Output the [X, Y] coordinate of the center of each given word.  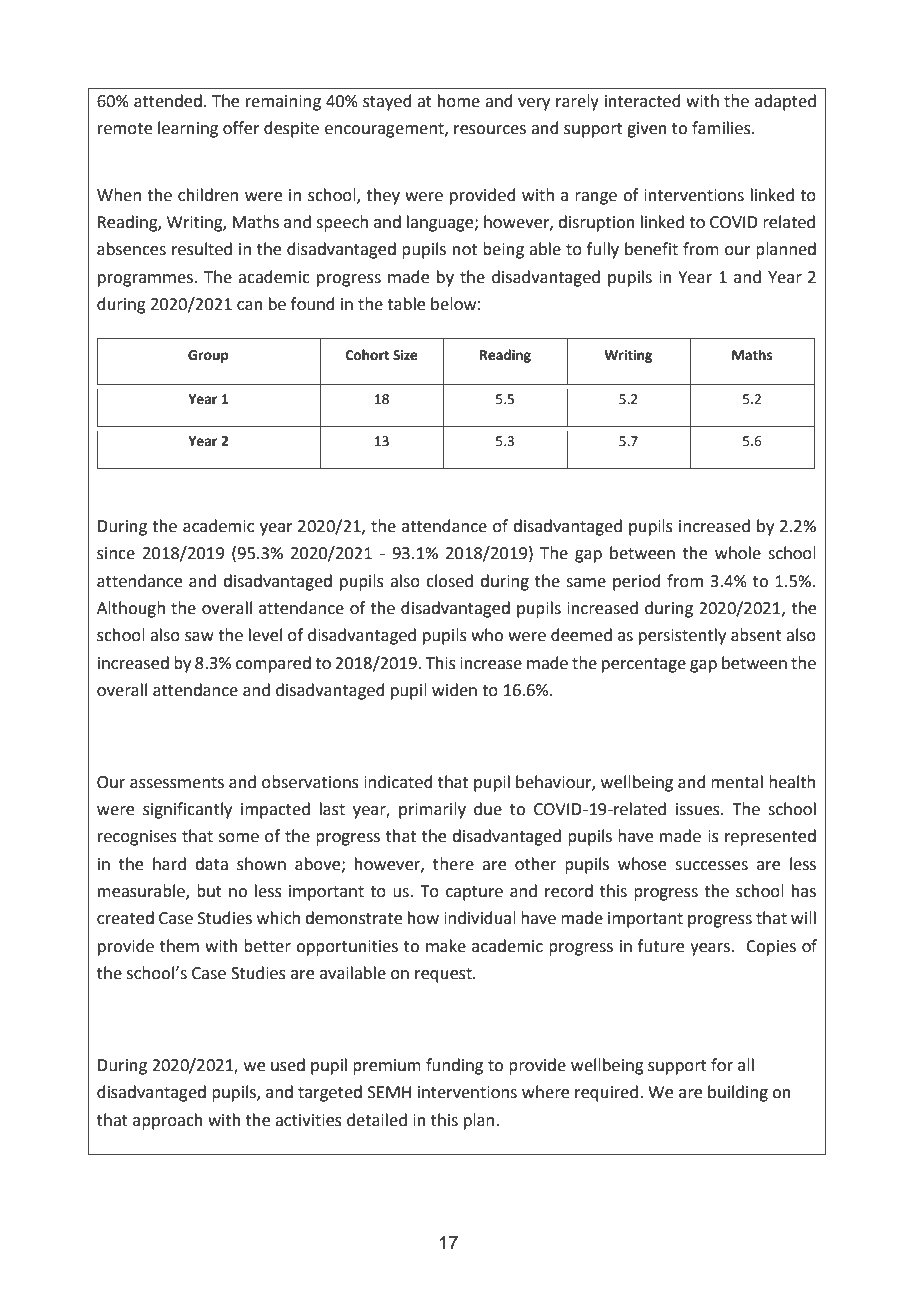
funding [454, 1066]
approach [168, 1121]
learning [188, 129]
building [738, 1093]
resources [490, 130]
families [722, 128]
